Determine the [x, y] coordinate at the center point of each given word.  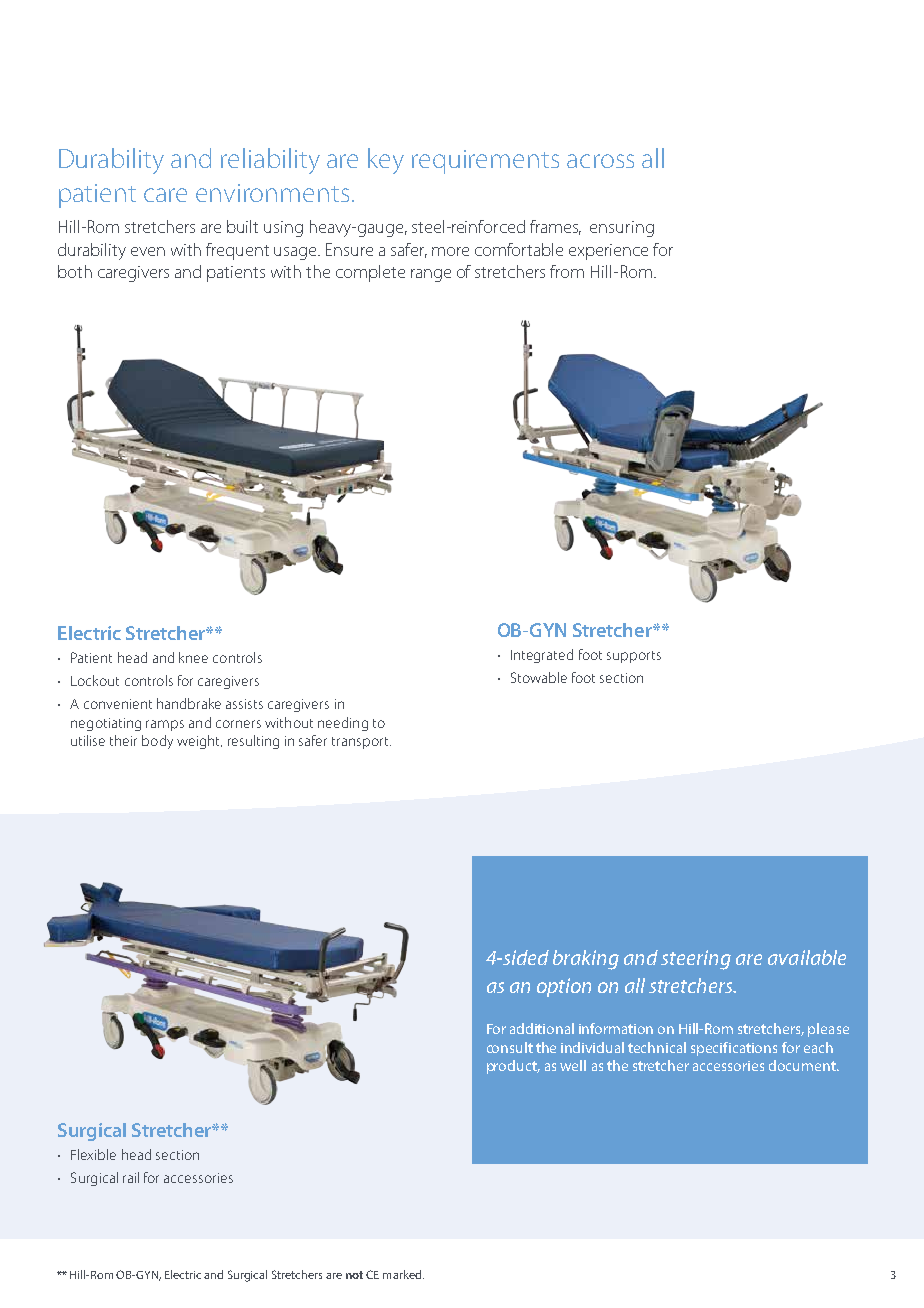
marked [403, 1274]
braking [586, 960]
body [157, 742]
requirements [485, 162]
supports [634, 657]
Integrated [542, 656]
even [148, 251]
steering [696, 960]
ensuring [622, 229]
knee [193, 657]
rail [131, 1177]
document [803, 1065]
